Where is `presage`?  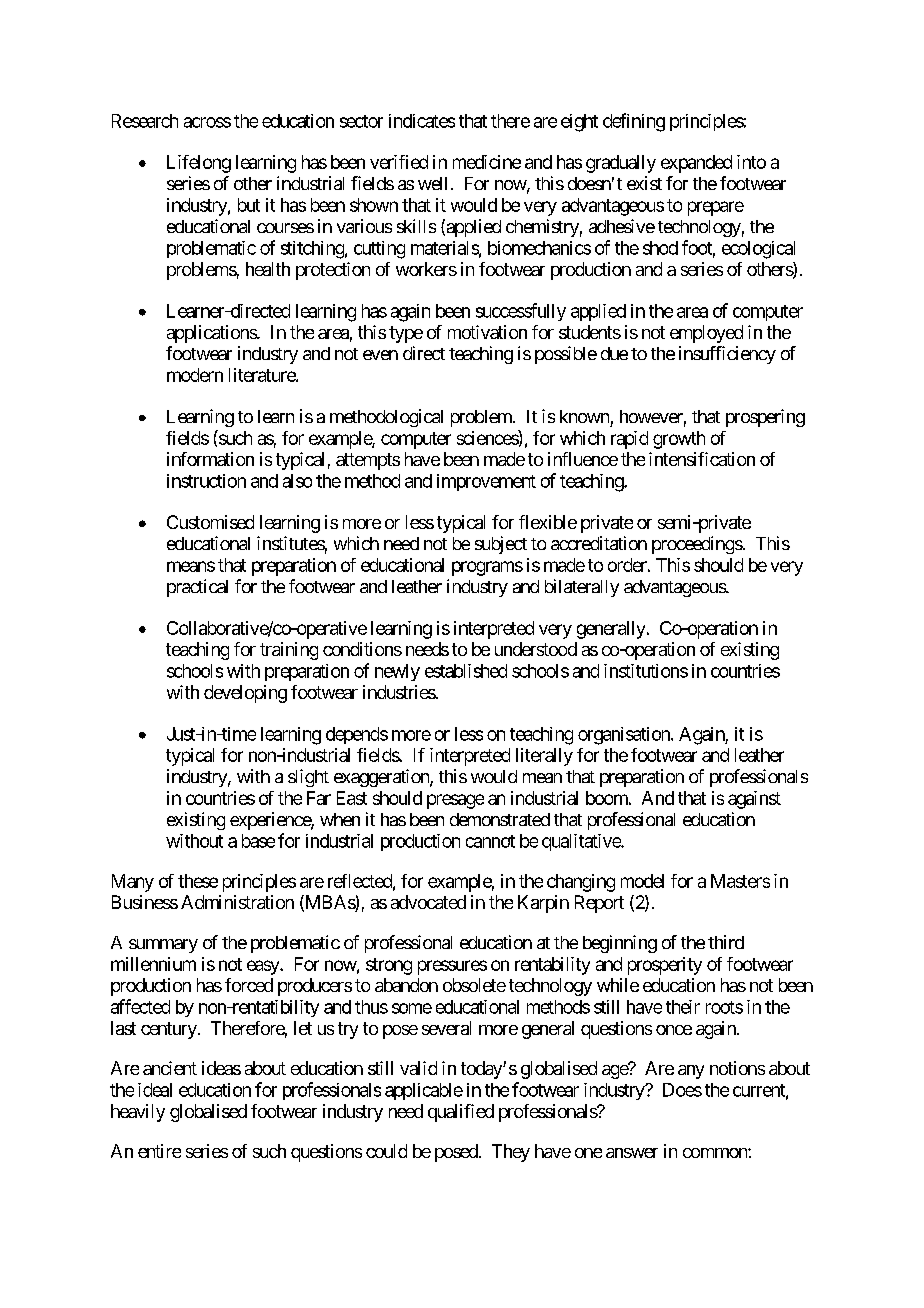 presage is located at coordinates (455, 801).
